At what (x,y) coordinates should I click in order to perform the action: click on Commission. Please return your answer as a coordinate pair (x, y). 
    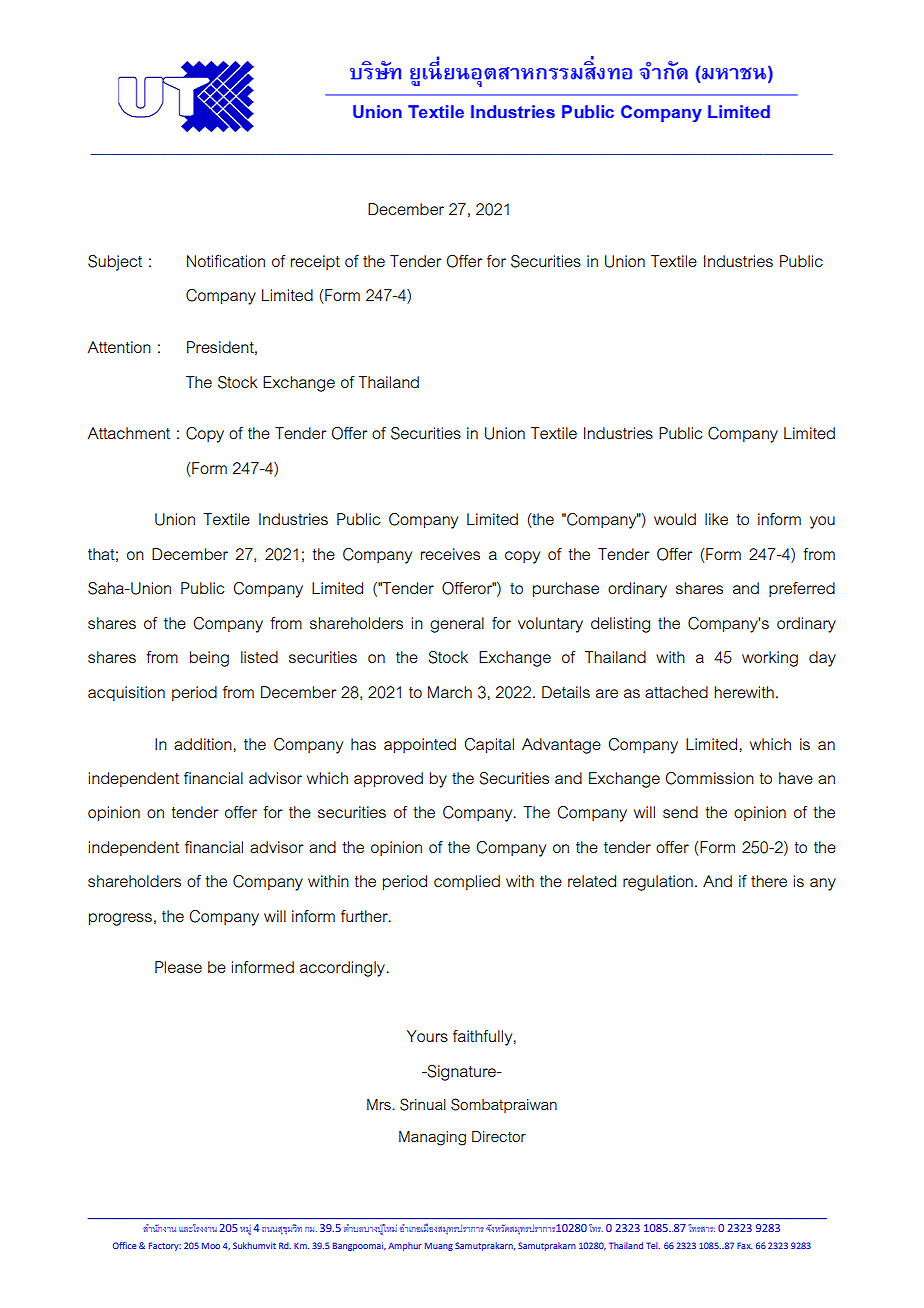
    Looking at the image, I should click on (709, 778).
